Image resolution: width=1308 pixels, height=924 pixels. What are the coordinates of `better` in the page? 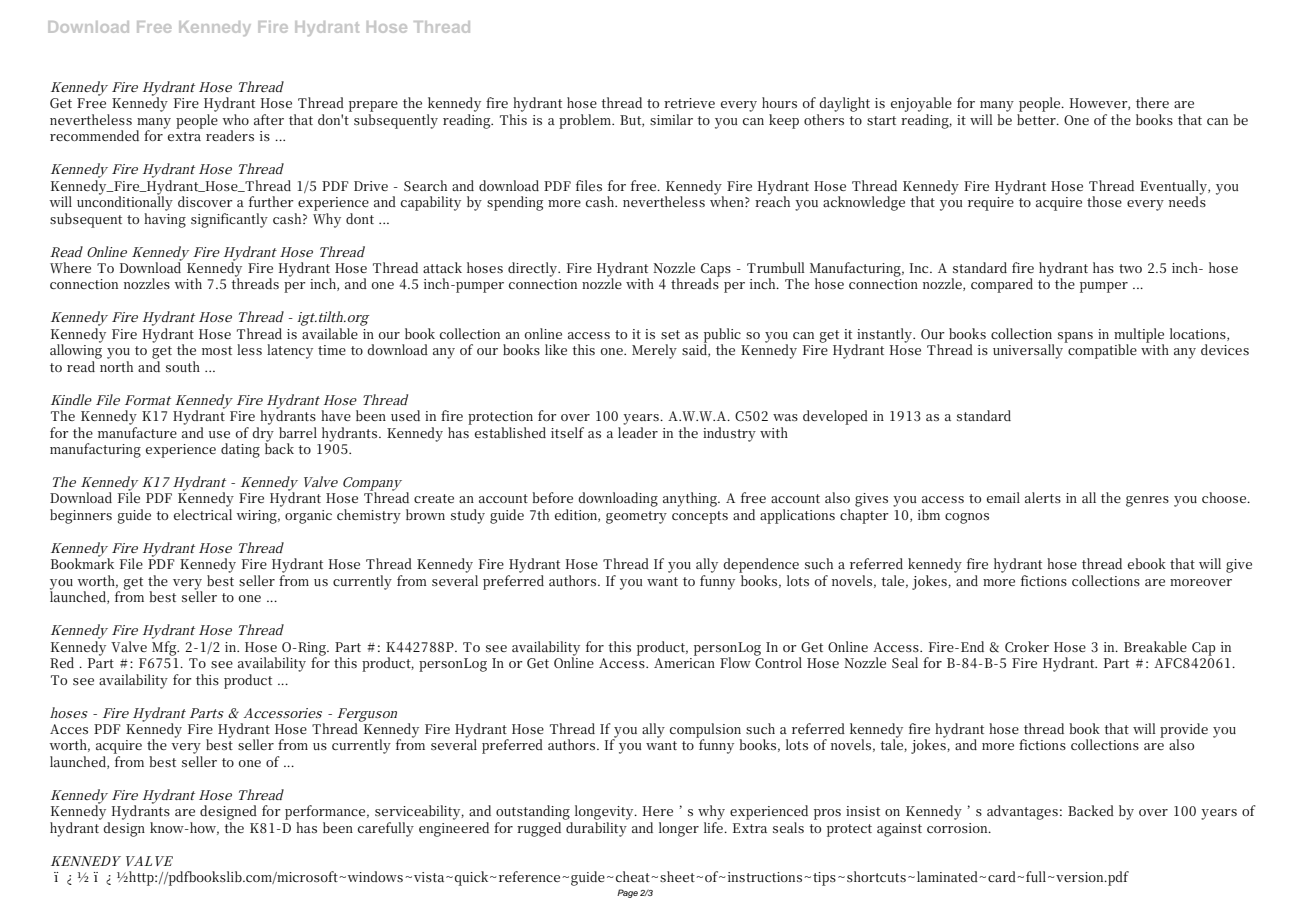 It's located at (1037, 119).
